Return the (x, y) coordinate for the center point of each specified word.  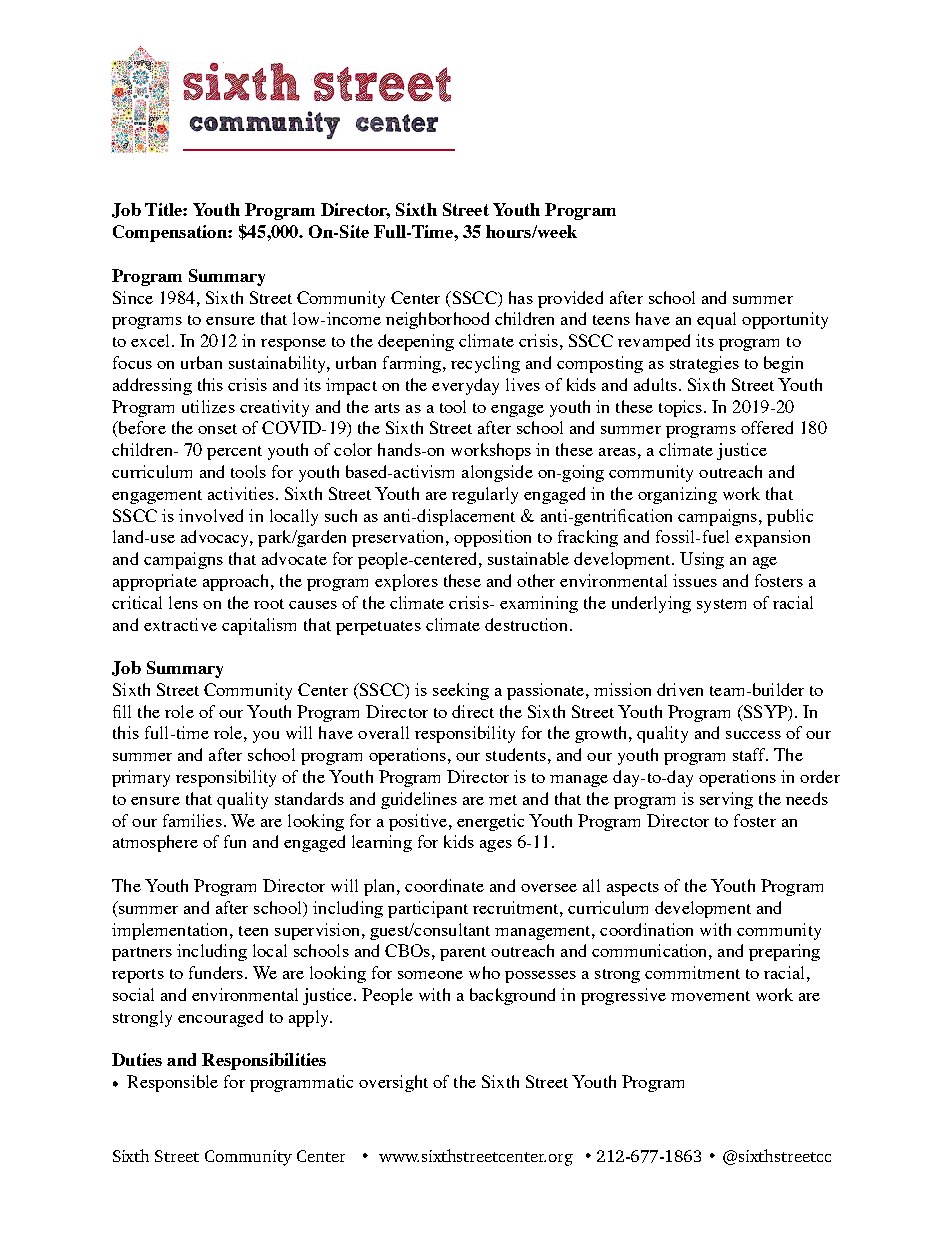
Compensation (171, 233)
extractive (180, 624)
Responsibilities (264, 1061)
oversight (393, 1083)
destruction (526, 624)
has (521, 297)
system (721, 606)
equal (716, 320)
